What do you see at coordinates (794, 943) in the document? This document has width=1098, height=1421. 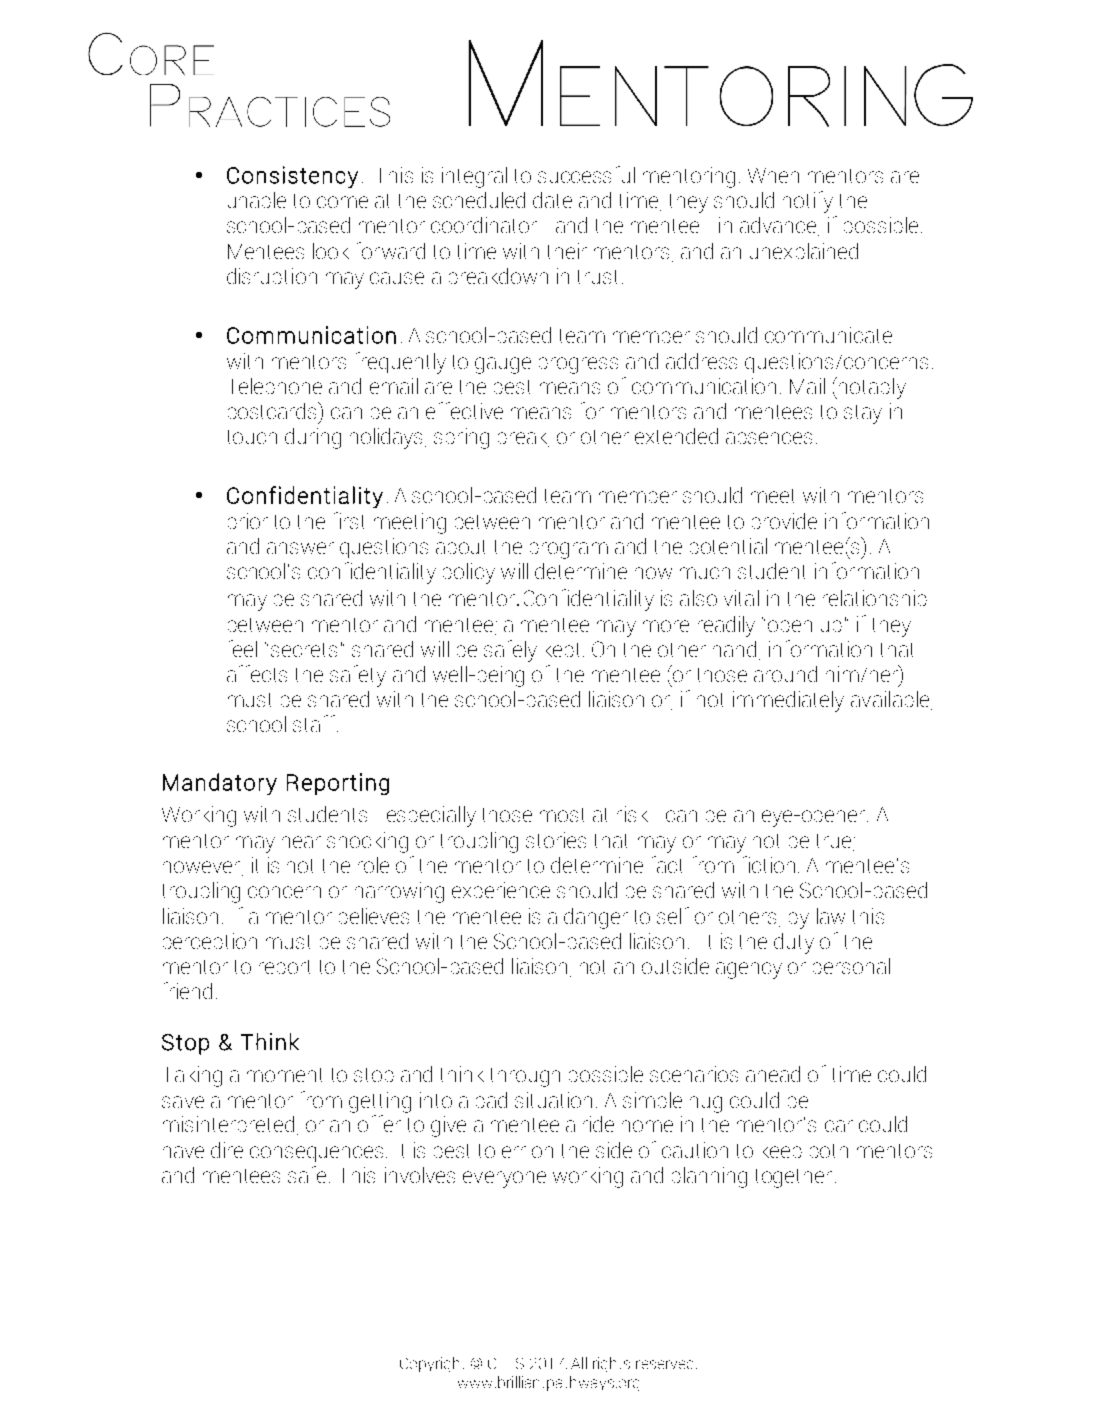 I see `duty` at bounding box center [794, 943].
